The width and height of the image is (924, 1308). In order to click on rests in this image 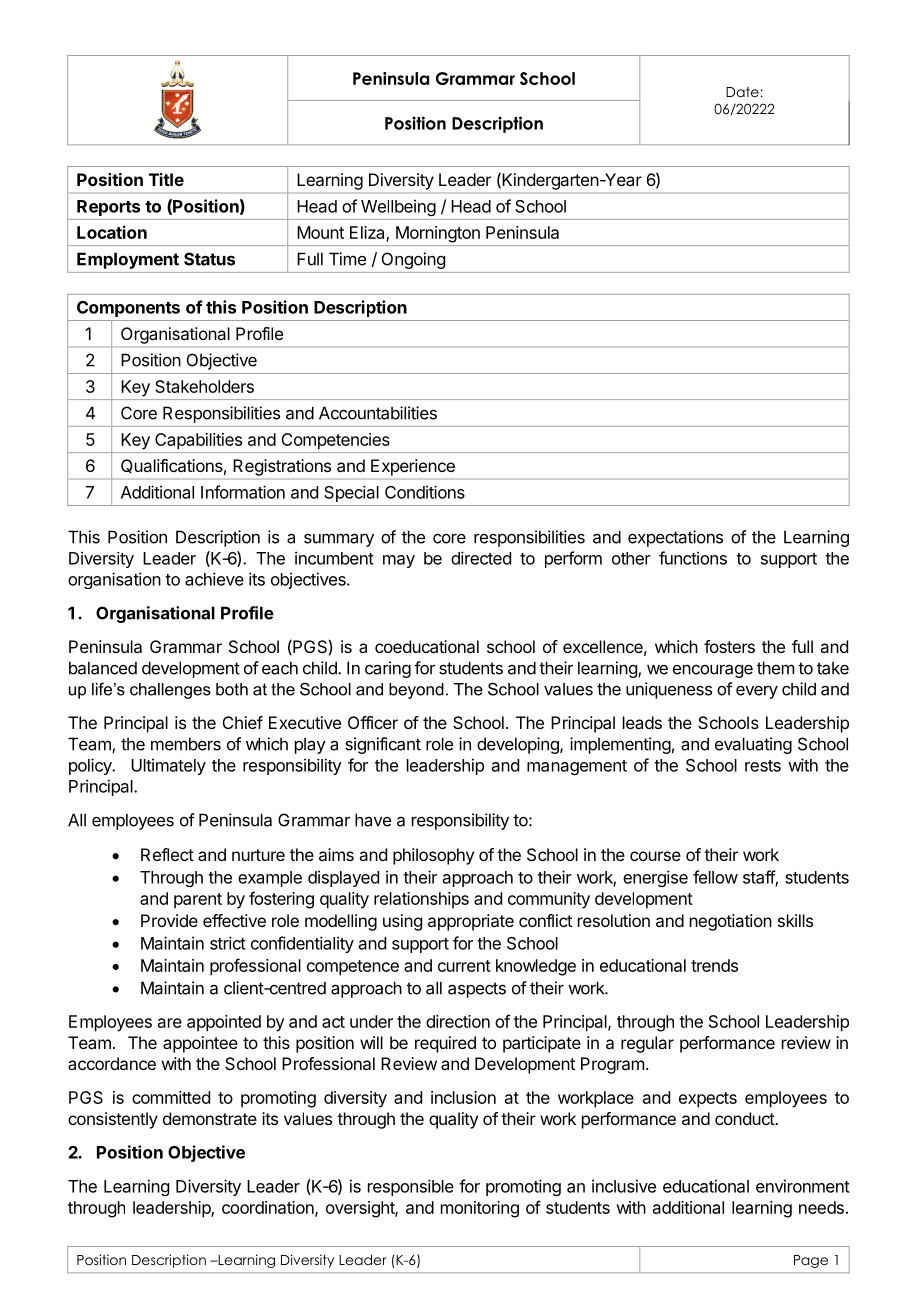, I will do `click(763, 766)`.
